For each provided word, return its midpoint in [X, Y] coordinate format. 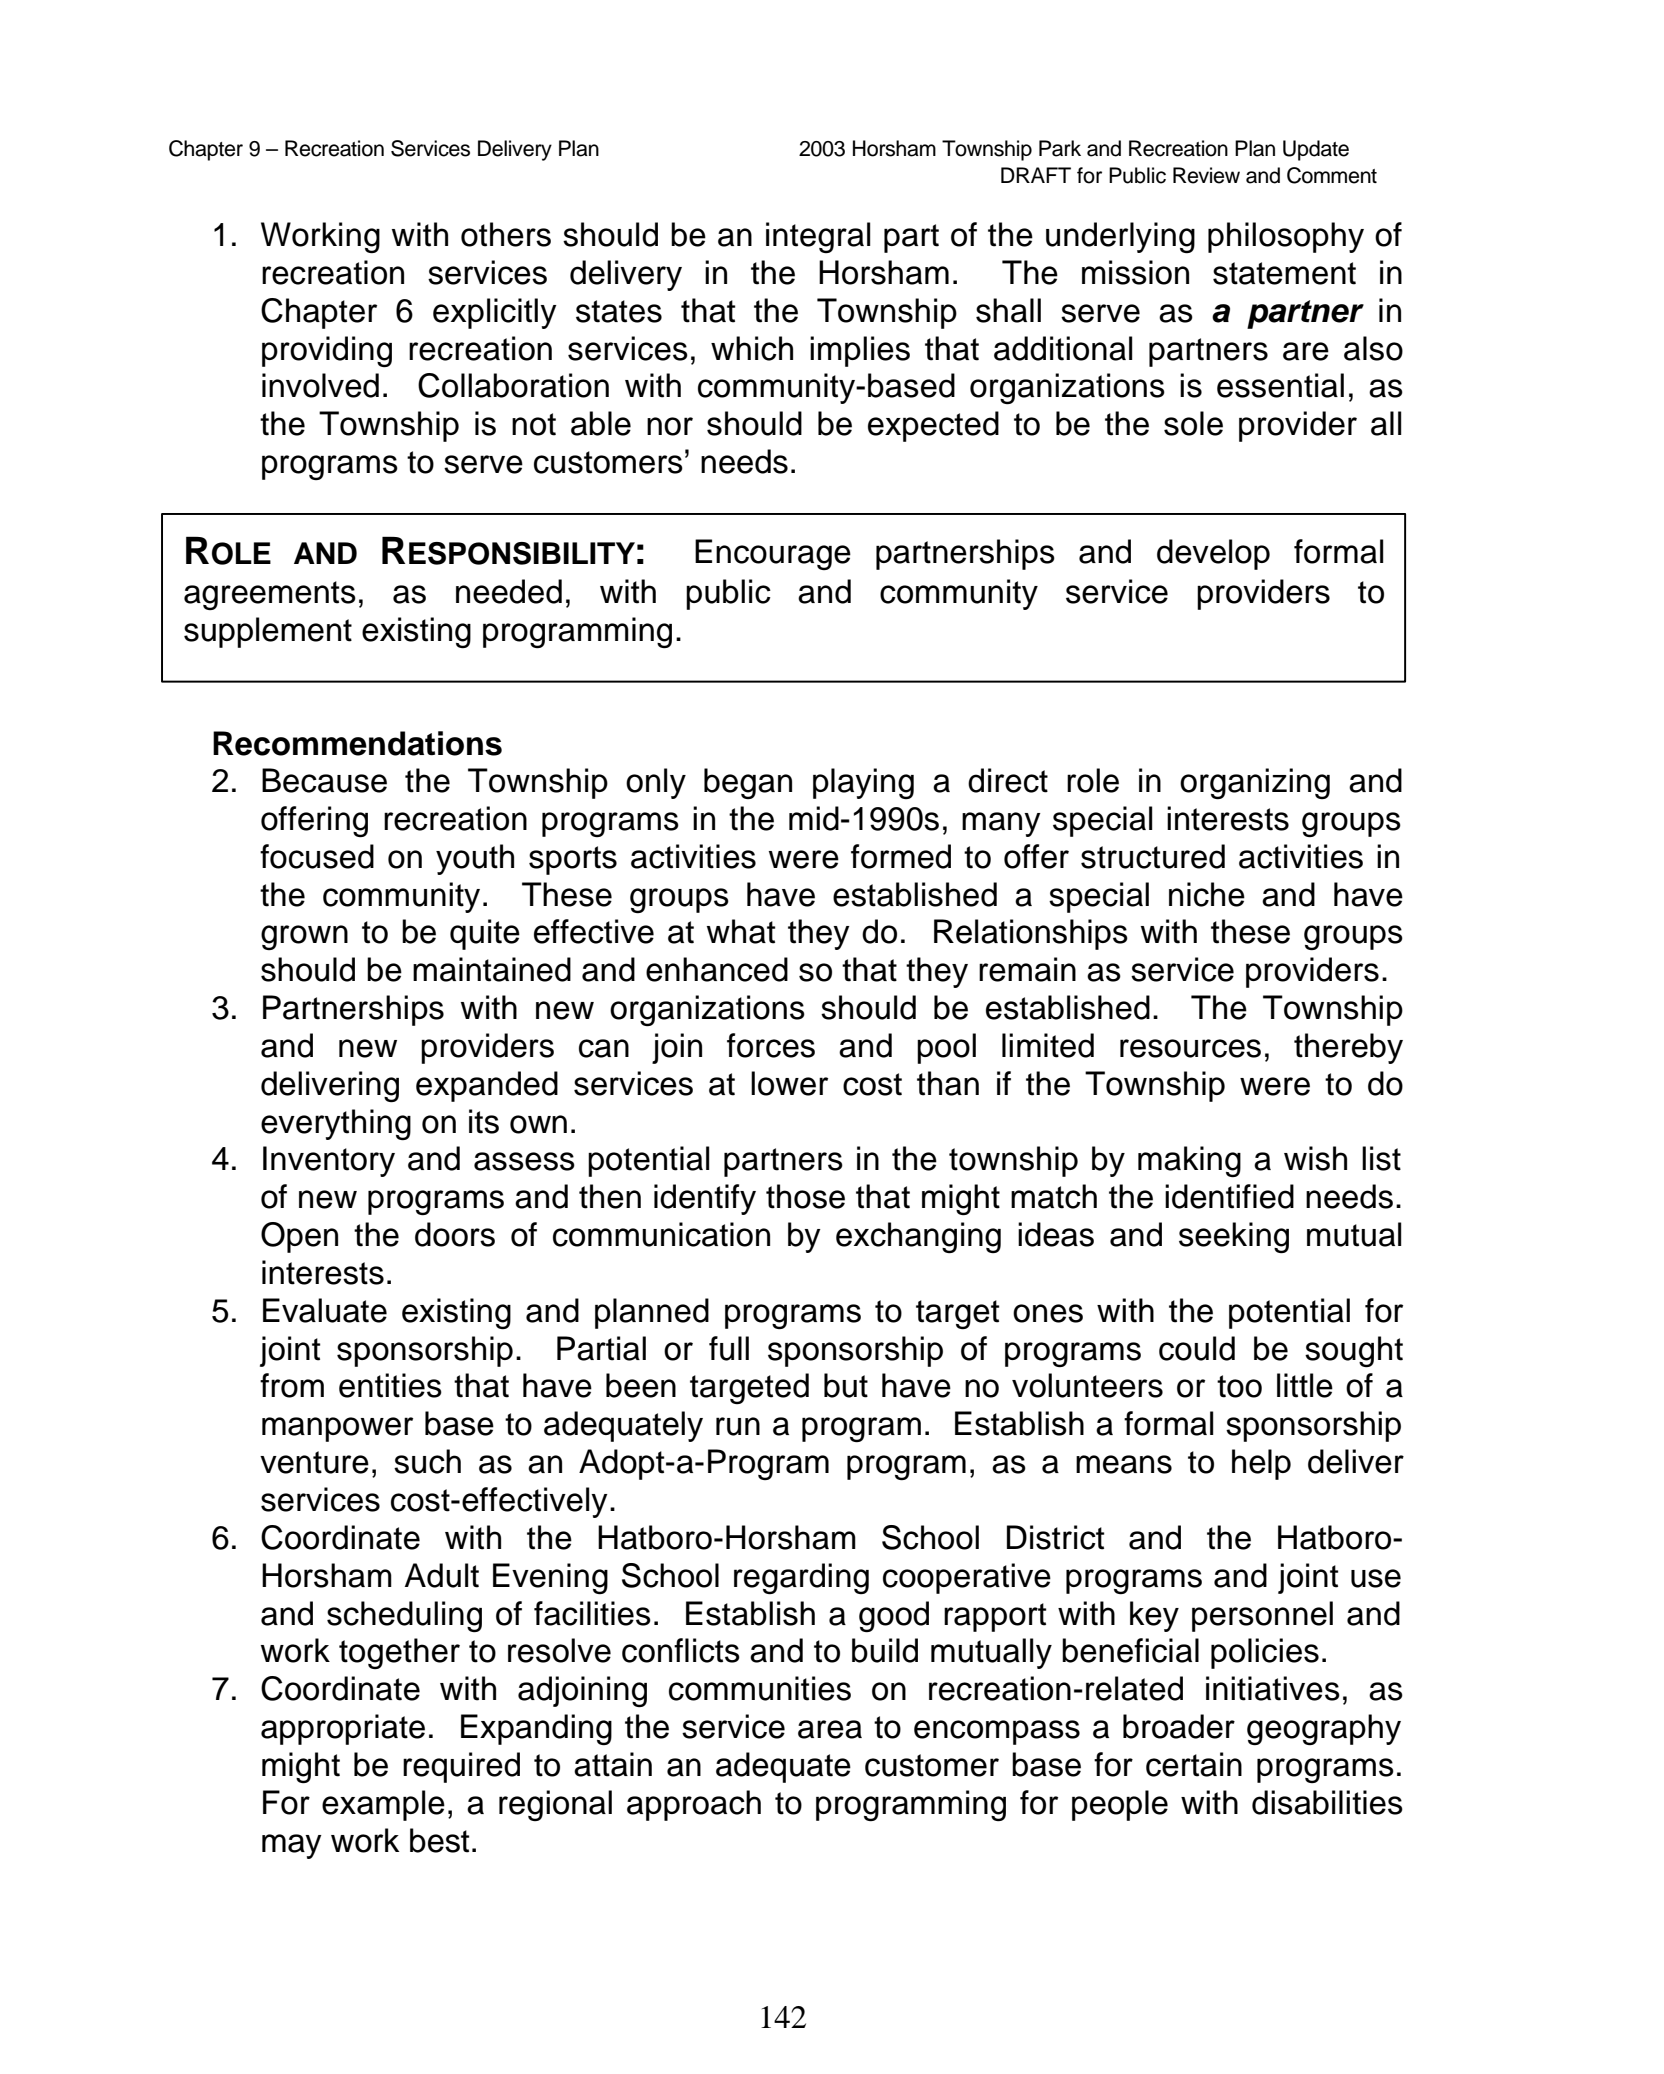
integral [818, 237]
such [427, 1461]
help [1261, 1464]
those [805, 1196]
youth [475, 859]
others [506, 234]
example [383, 1805]
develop [1213, 554]
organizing [1255, 783]
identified [1229, 1196]
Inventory [329, 1161]
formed [901, 856]
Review [1206, 175]
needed [509, 591]
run [738, 1426]
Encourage [773, 554]
